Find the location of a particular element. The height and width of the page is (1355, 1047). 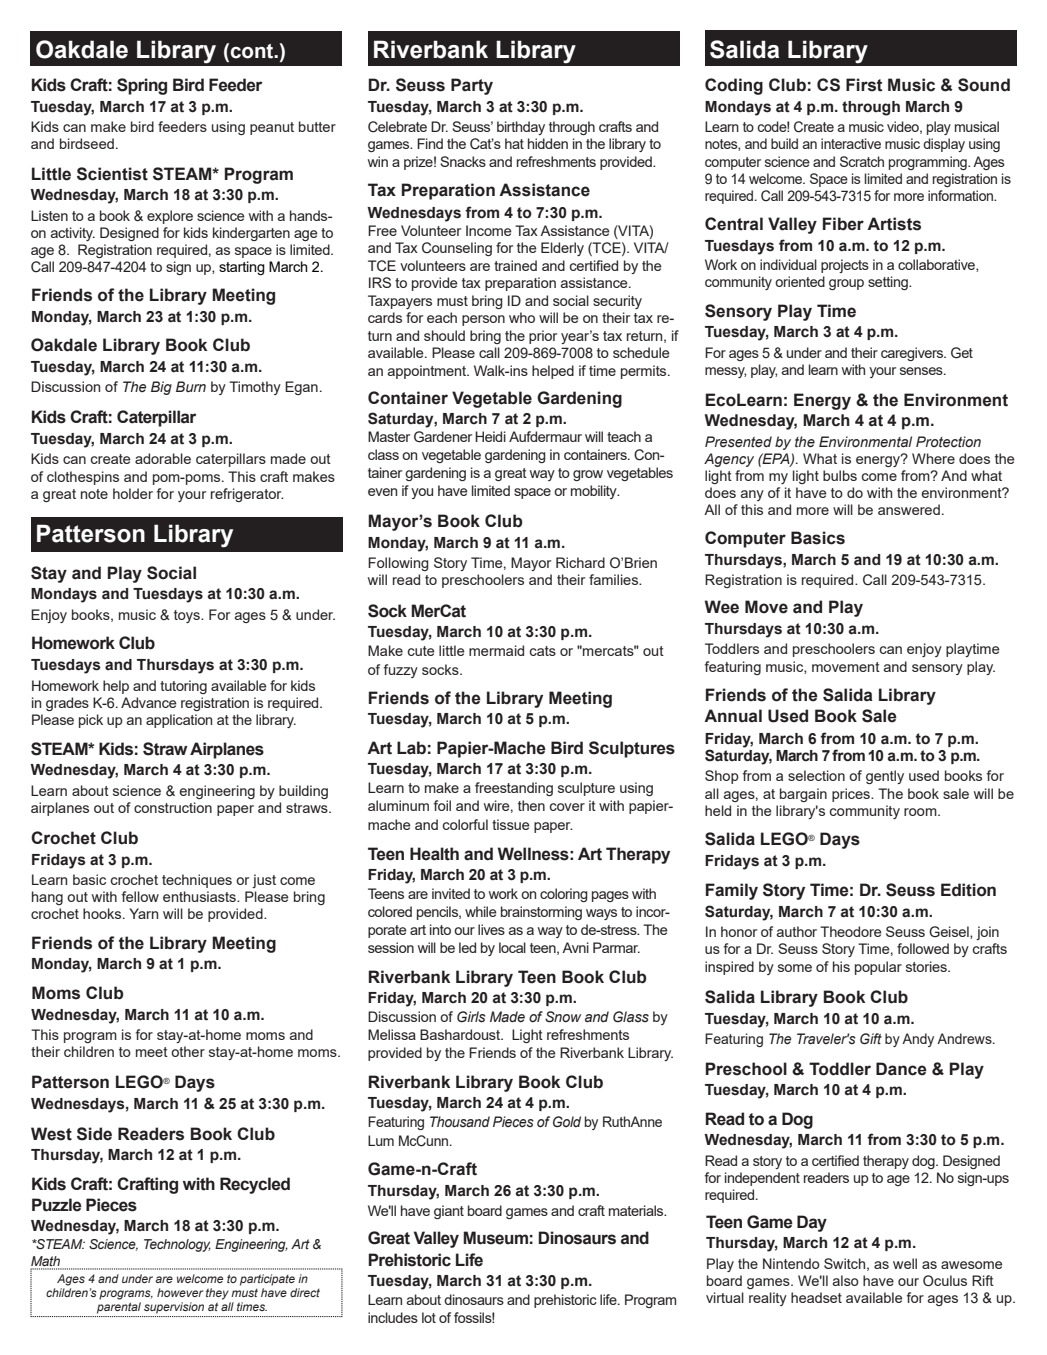

tissue is located at coordinates (511, 824).
